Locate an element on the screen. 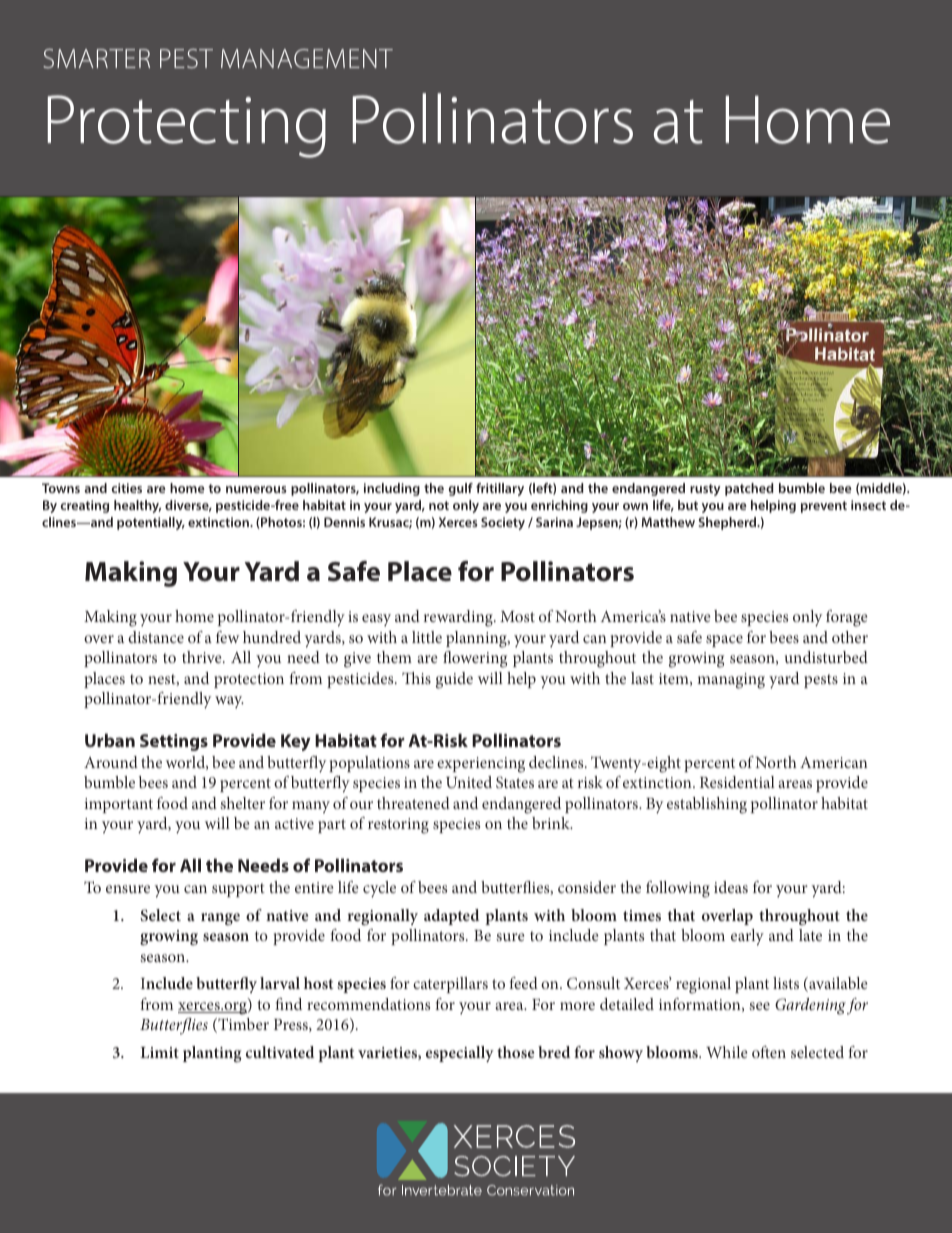 Image resolution: width=952 pixels, height=1233 pixels. patched is located at coordinates (749, 489).
